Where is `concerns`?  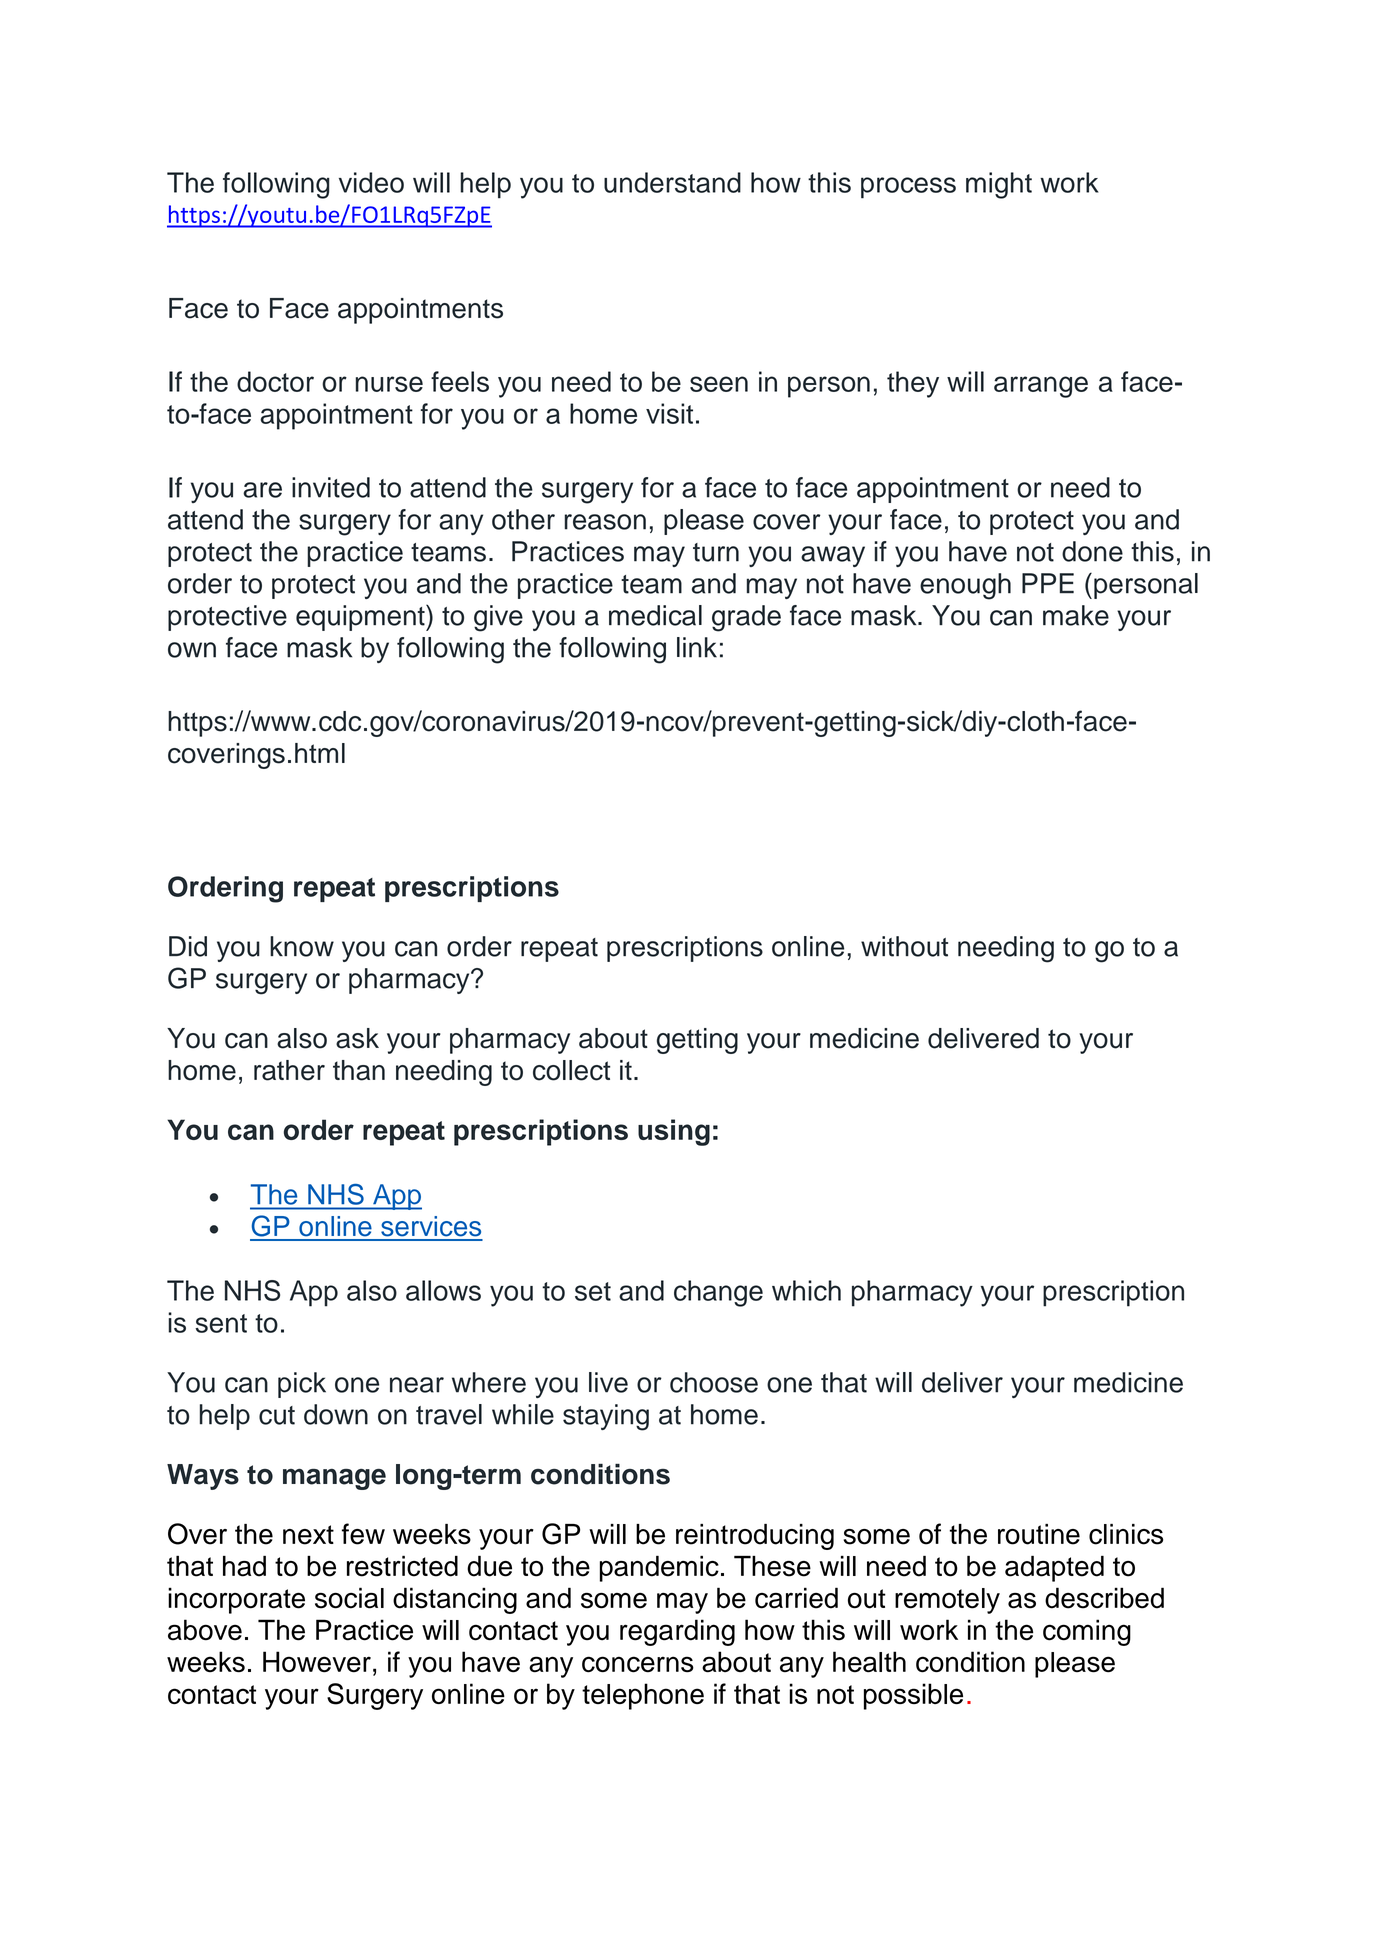
concerns is located at coordinates (638, 1664).
